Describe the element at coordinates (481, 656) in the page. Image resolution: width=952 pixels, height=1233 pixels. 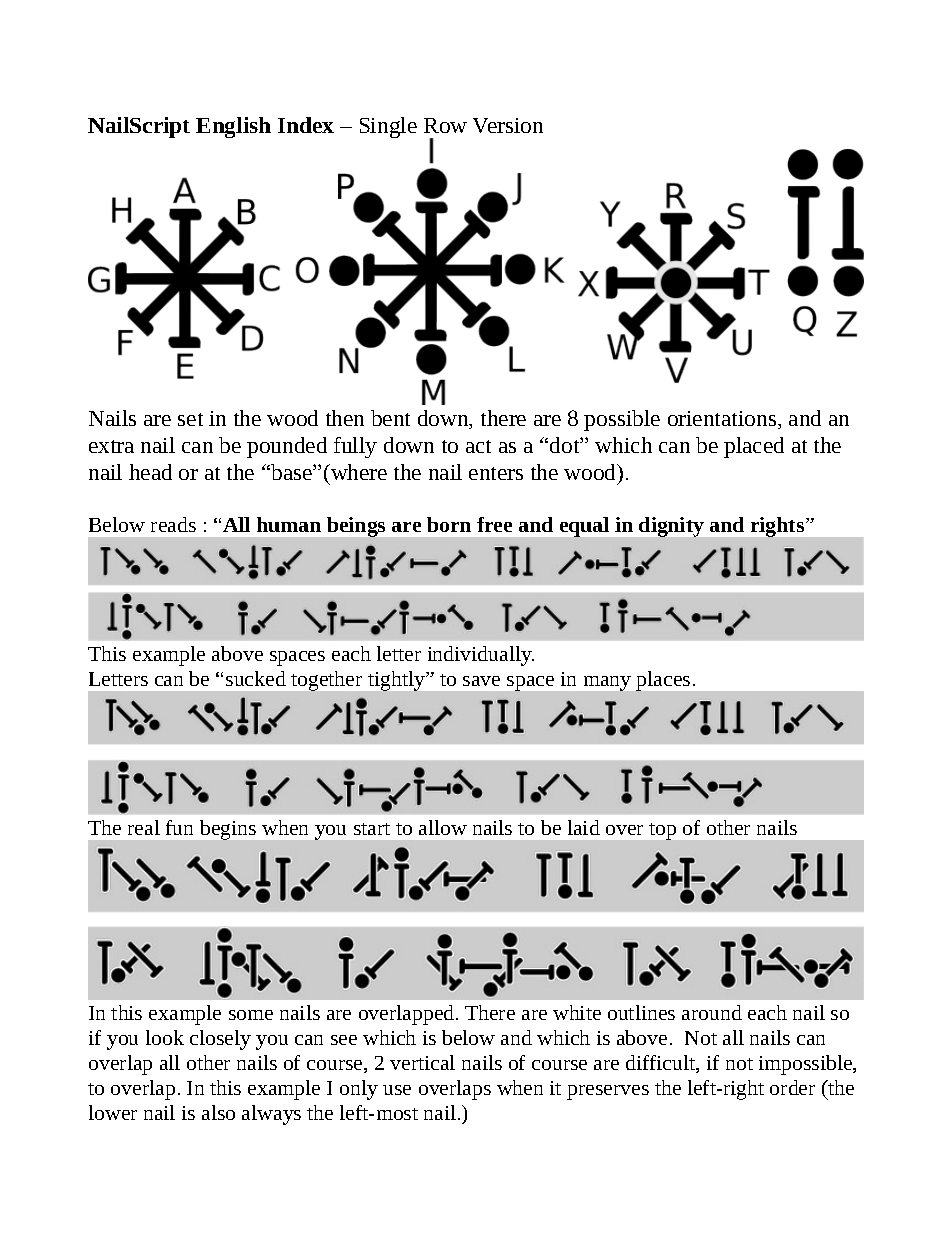
I see `individually` at that location.
